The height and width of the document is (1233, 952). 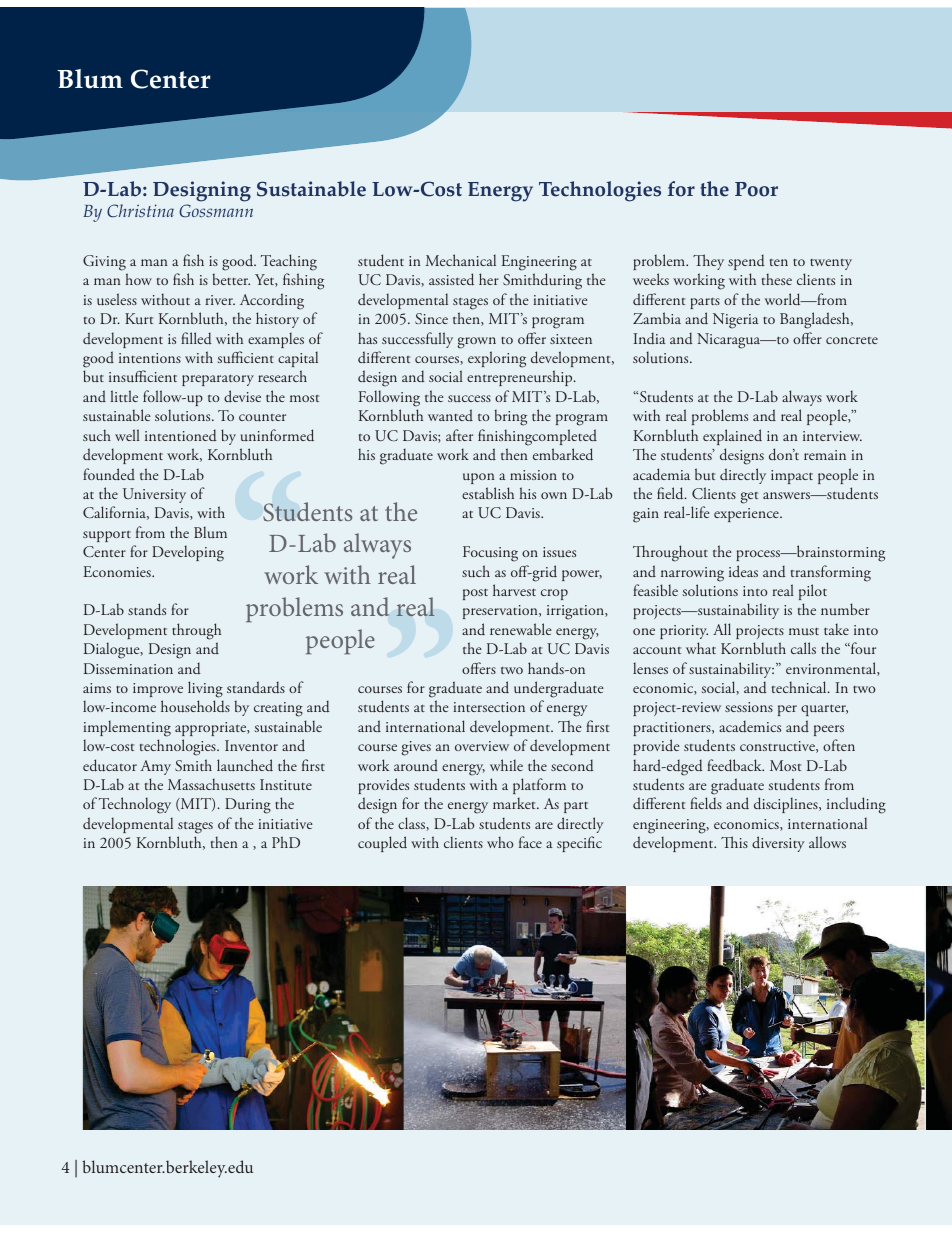 What do you see at coordinates (800, 687) in the document?
I see `technical` at bounding box center [800, 687].
